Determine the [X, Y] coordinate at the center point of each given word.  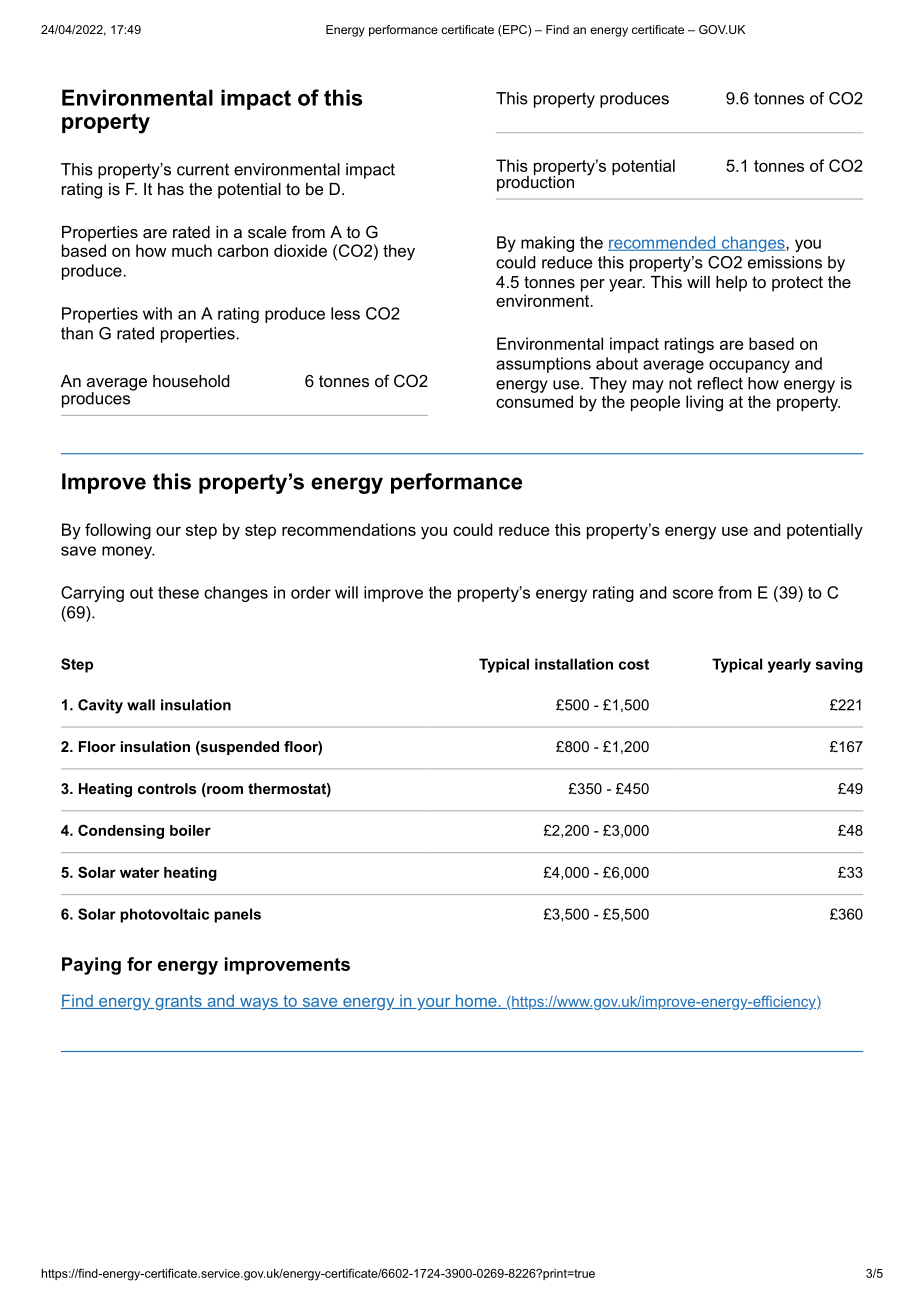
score [693, 594]
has [171, 189]
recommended [663, 243]
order [311, 592]
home [476, 1001]
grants [178, 1002]
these [178, 592]
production [535, 182]
